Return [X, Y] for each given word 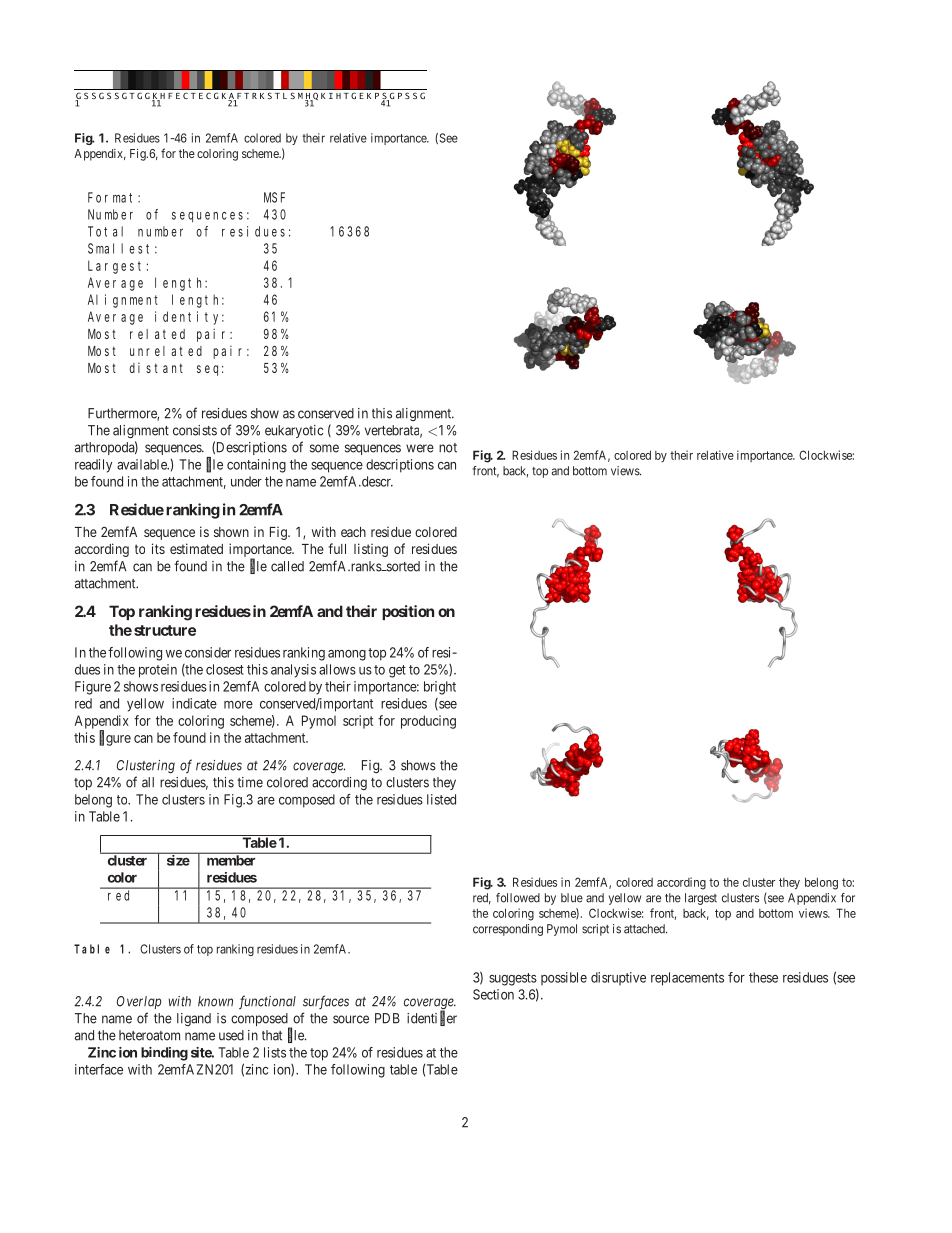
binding [164, 1054]
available [143, 464]
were [420, 448]
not [448, 448]
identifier [432, 1018]
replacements [687, 979]
